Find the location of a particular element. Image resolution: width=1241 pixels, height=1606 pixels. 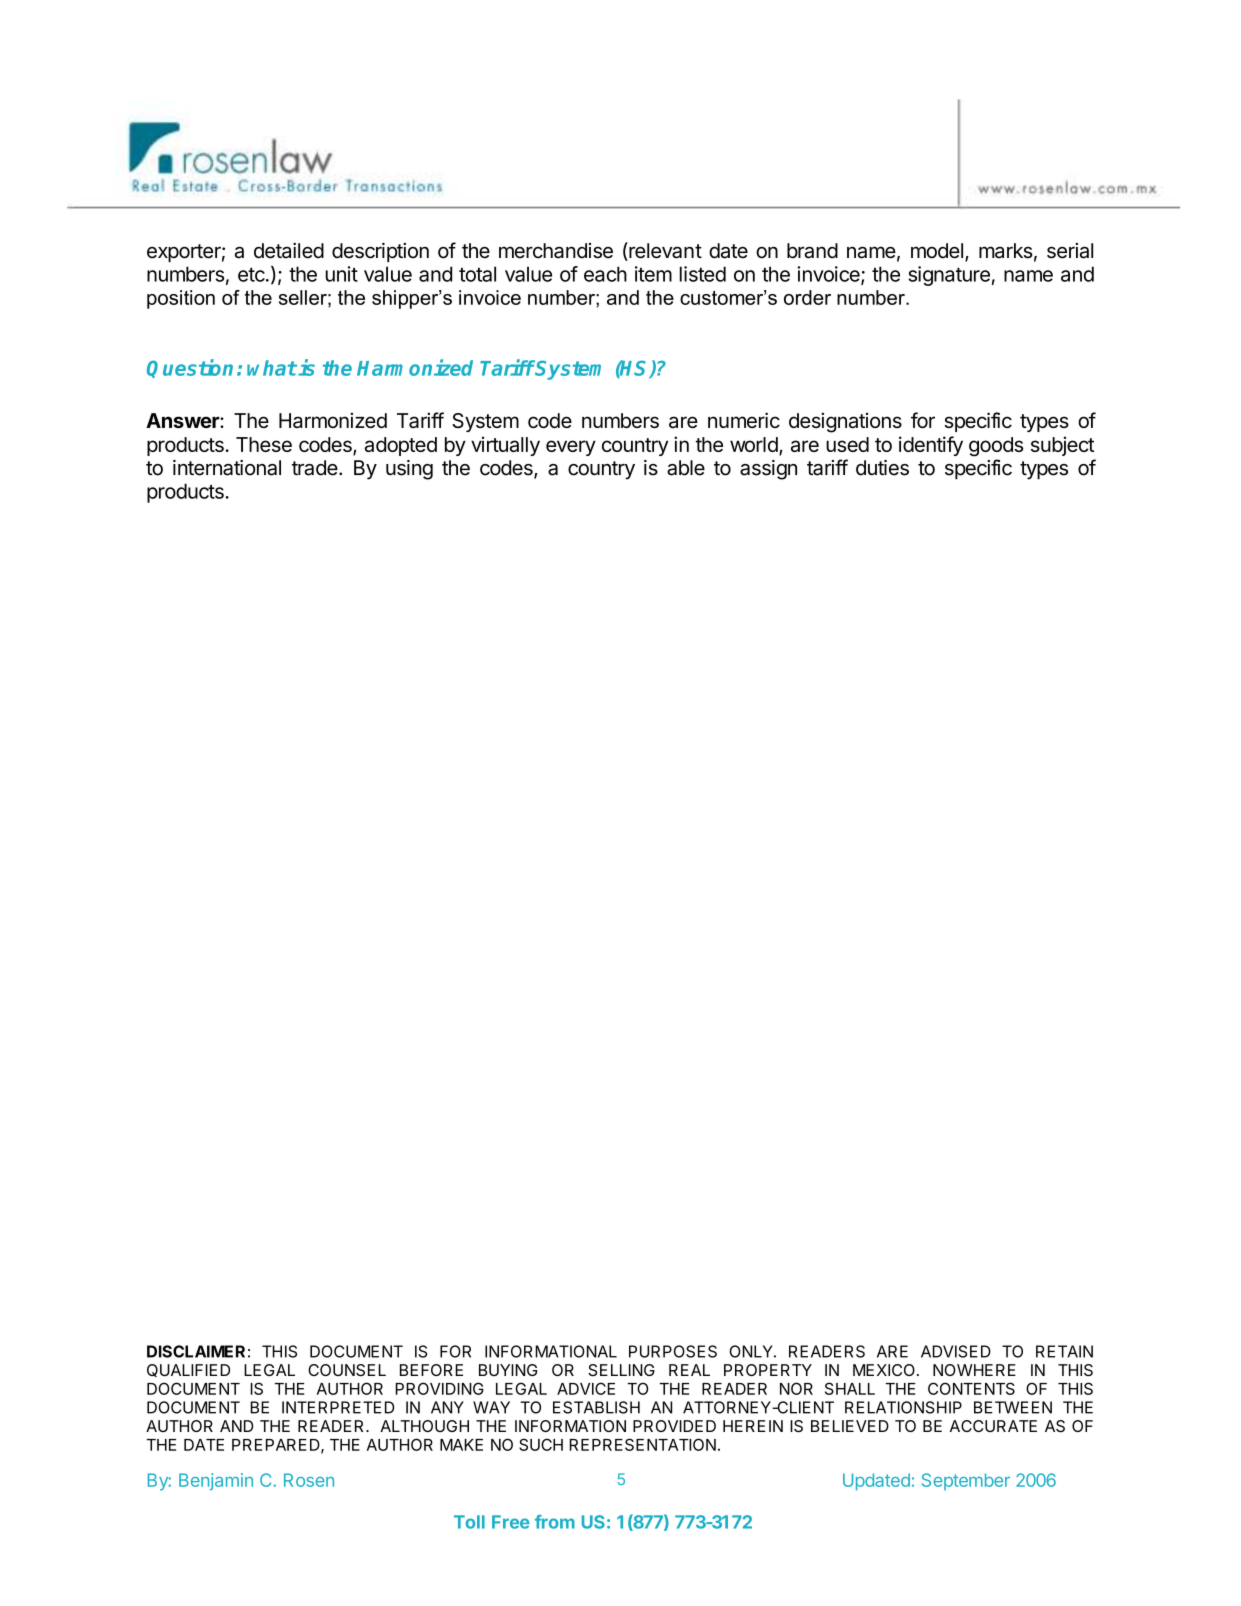

able is located at coordinates (686, 468).
